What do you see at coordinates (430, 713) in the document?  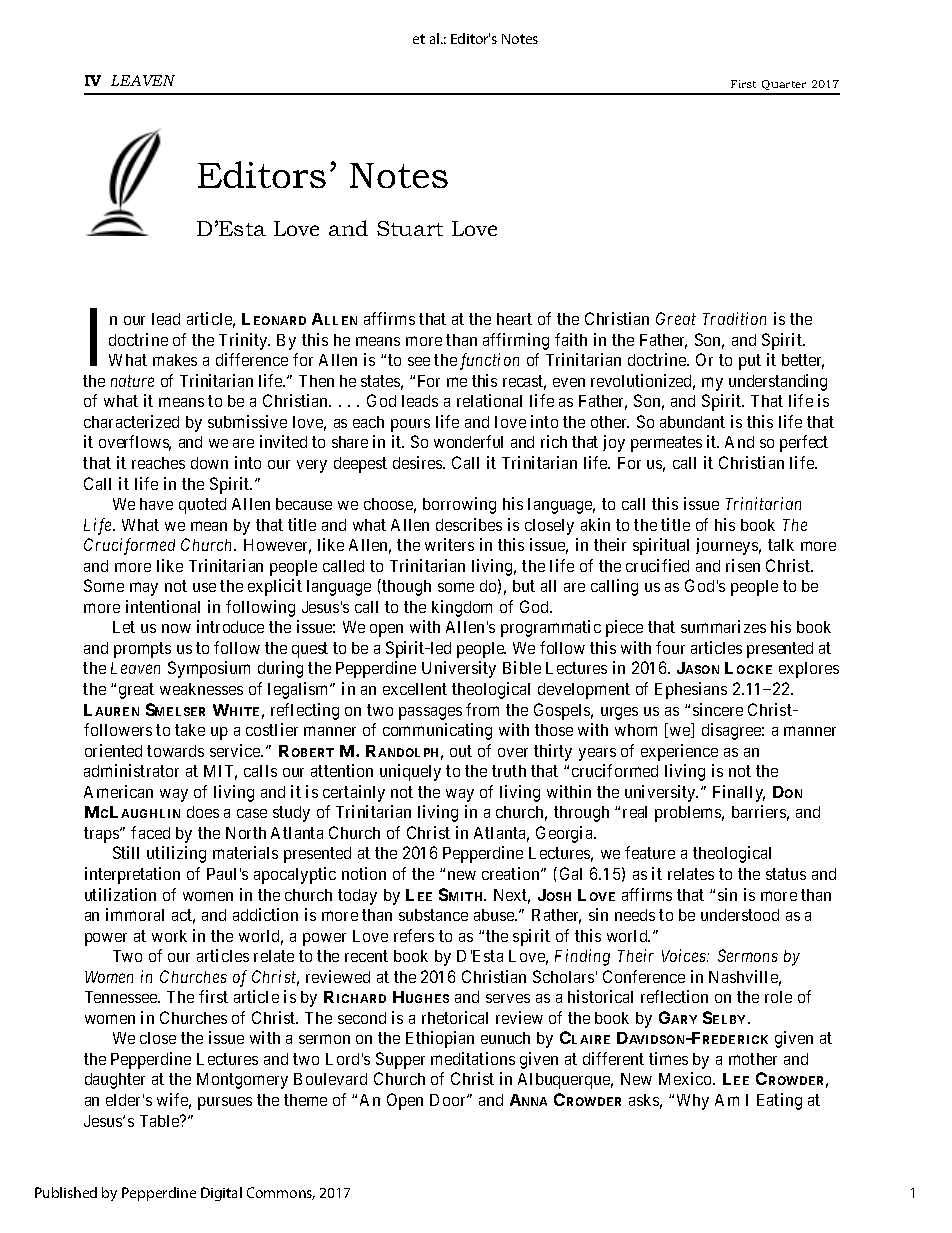 I see `passages` at bounding box center [430, 713].
